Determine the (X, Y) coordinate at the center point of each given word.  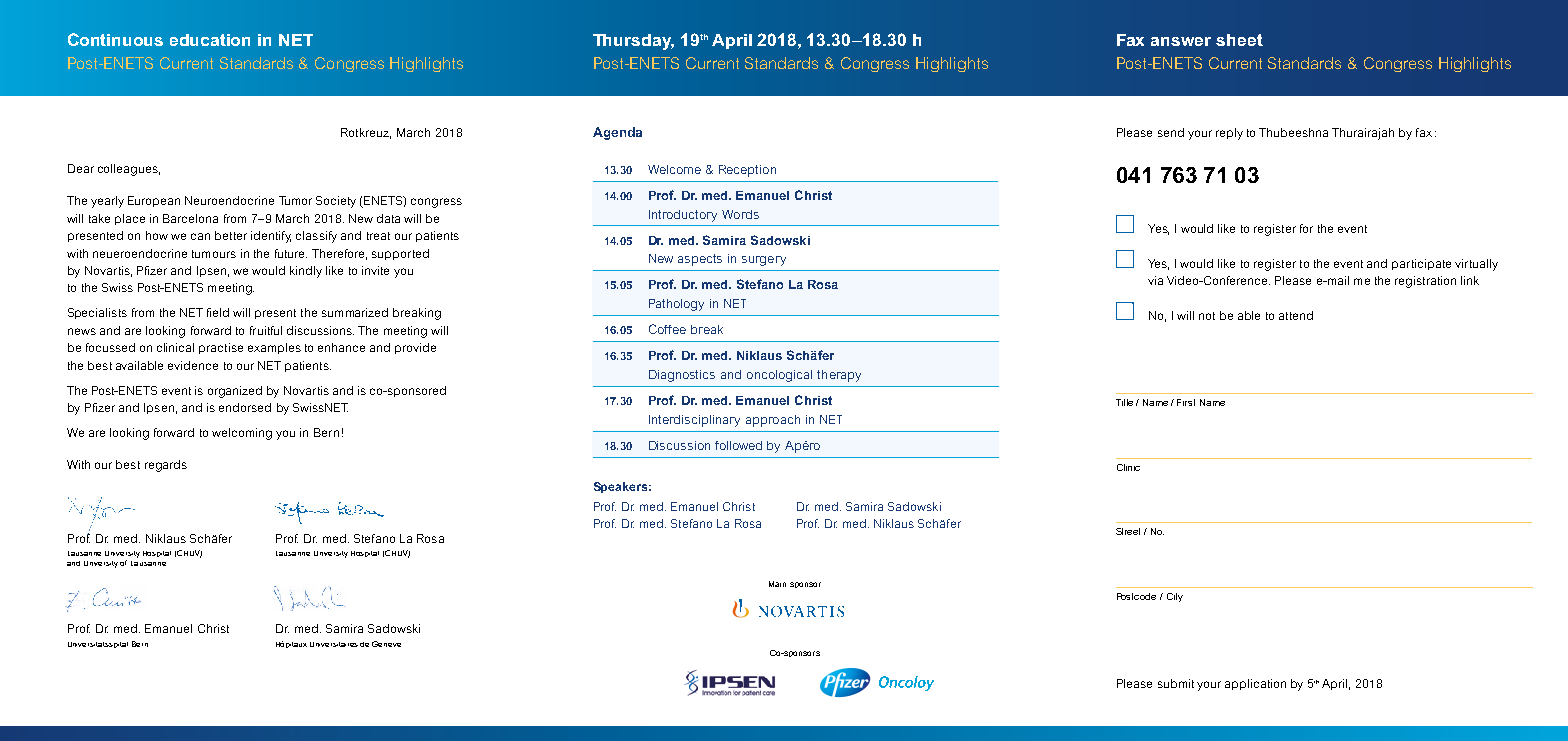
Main (777, 584)
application (1255, 684)
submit (1176, 683)
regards (166, 466)
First (1186, 402)
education (210, 40)
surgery (764, 261)
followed (738, 445)
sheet (1239, 40)
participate (1421, 264)
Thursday (633, 42)
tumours (214, 254)
